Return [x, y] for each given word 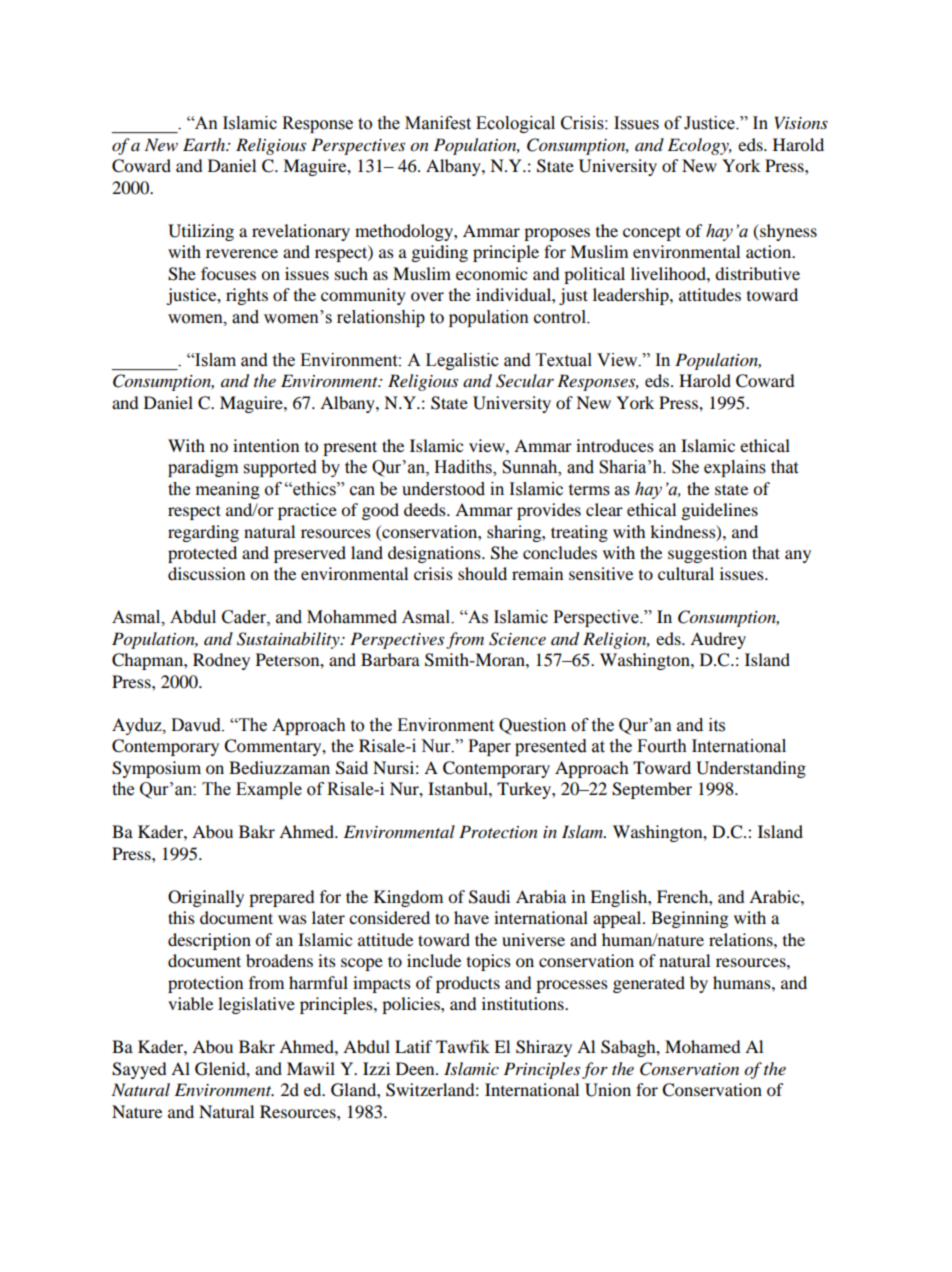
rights [247, 296]
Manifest [438, 123]
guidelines [720, 511]
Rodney [221, 661]
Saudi [489, 897]
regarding [203, 533]
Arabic [775, 896]
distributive [757, 273]
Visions [801, 122]
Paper [489, 747]
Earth [205, 144]
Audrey [718, 640]
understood [443, 489]
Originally [206, 898]
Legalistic [462, 361]
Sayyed [139, 1070]
